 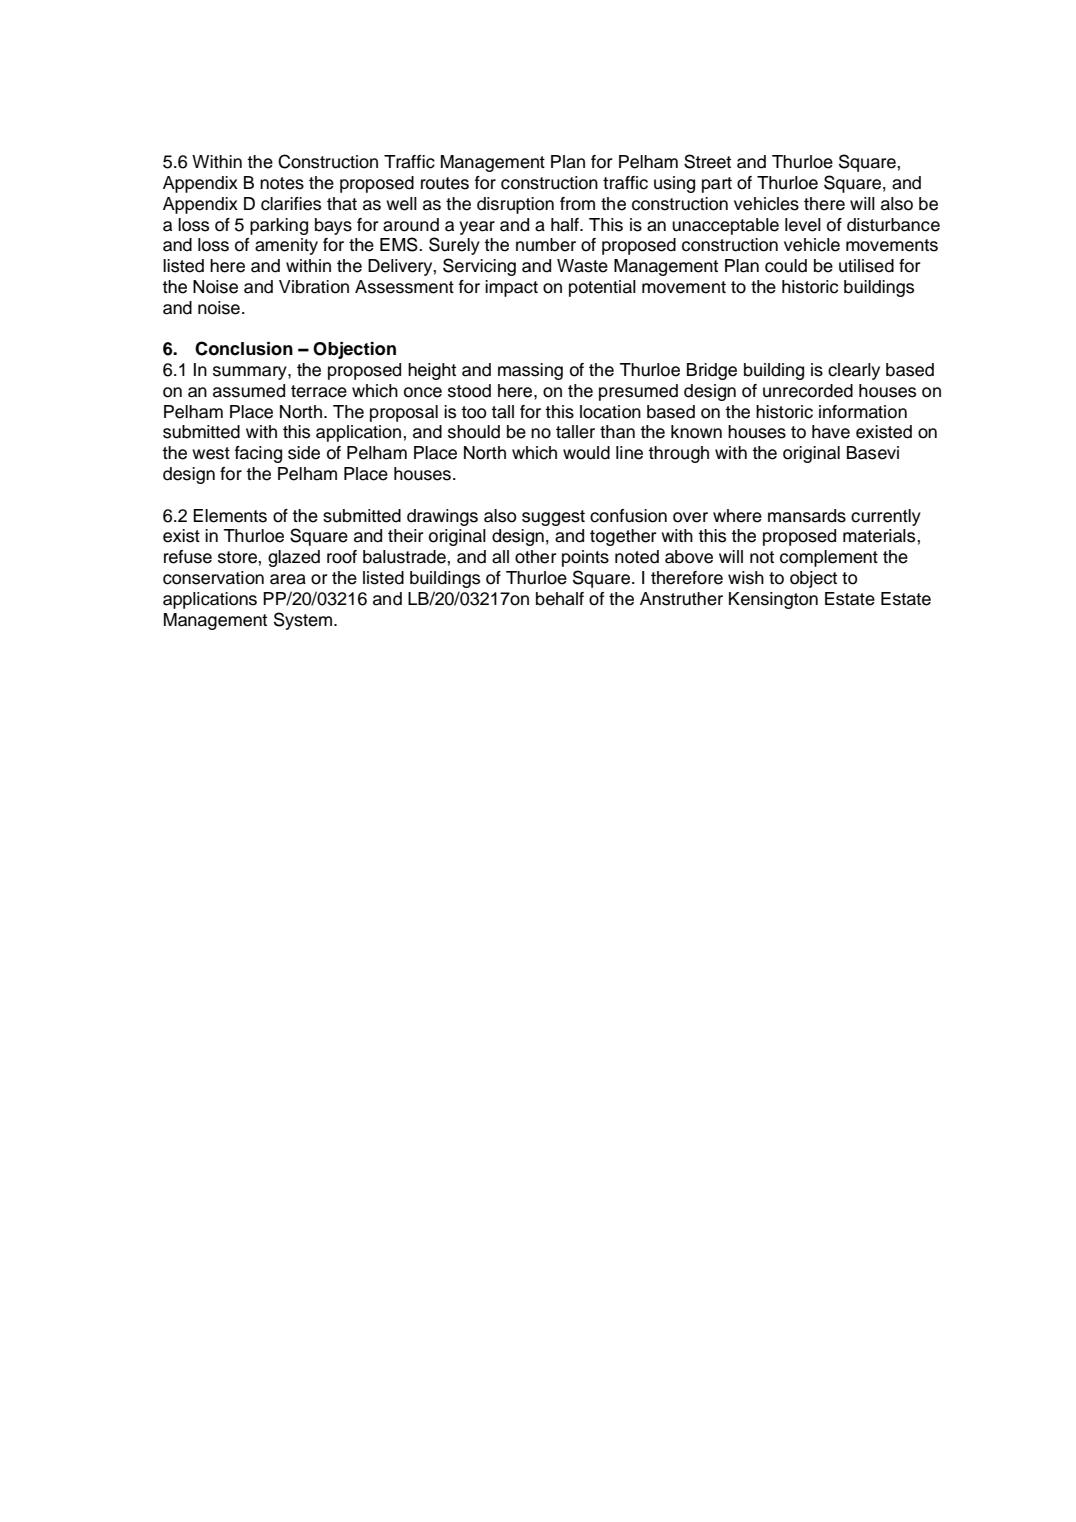 What do you see at coordinates (530, 371) in the screenshot?
I see `massing` at bounding box center [530, 371].
